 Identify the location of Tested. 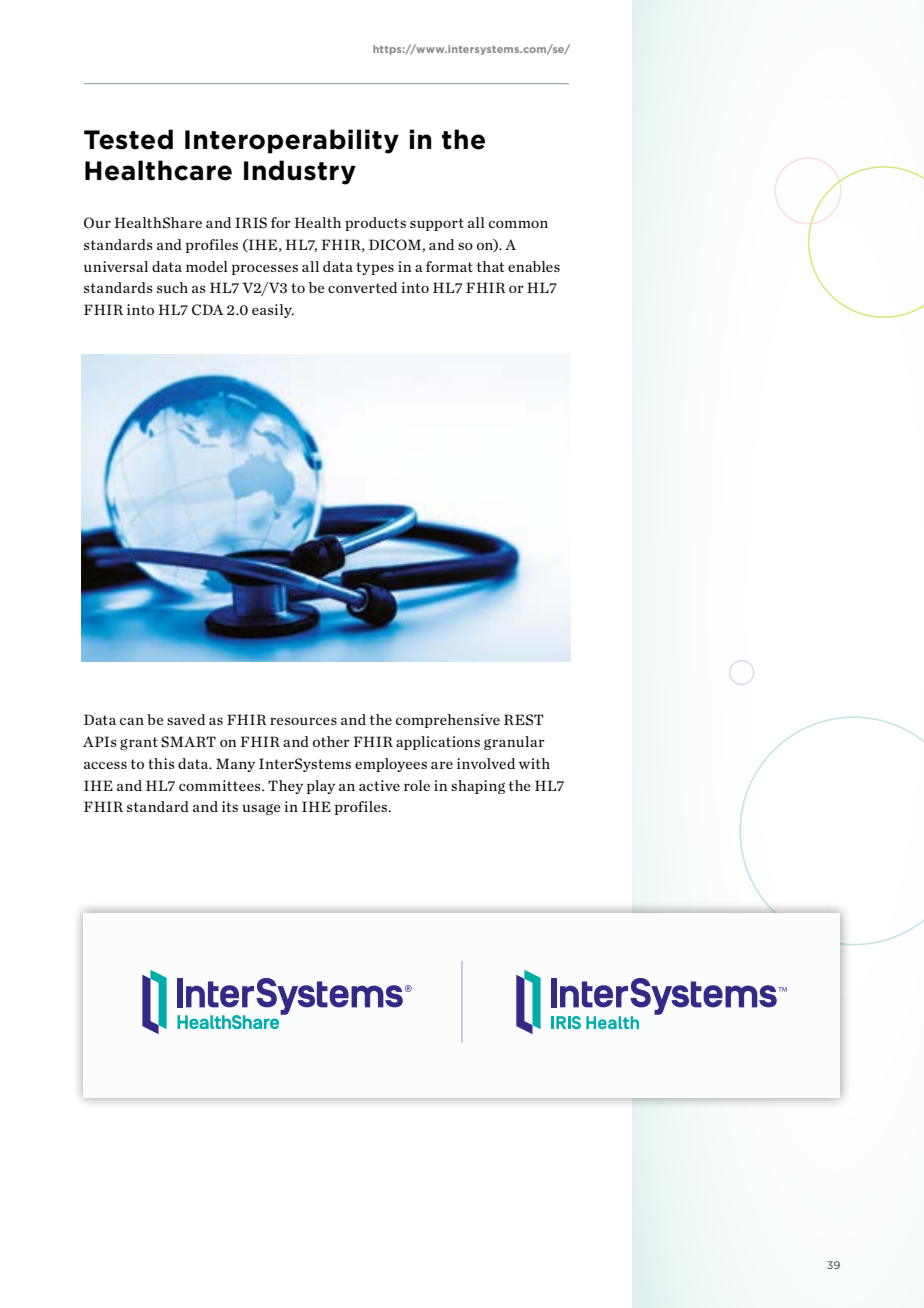
(128, 139).
